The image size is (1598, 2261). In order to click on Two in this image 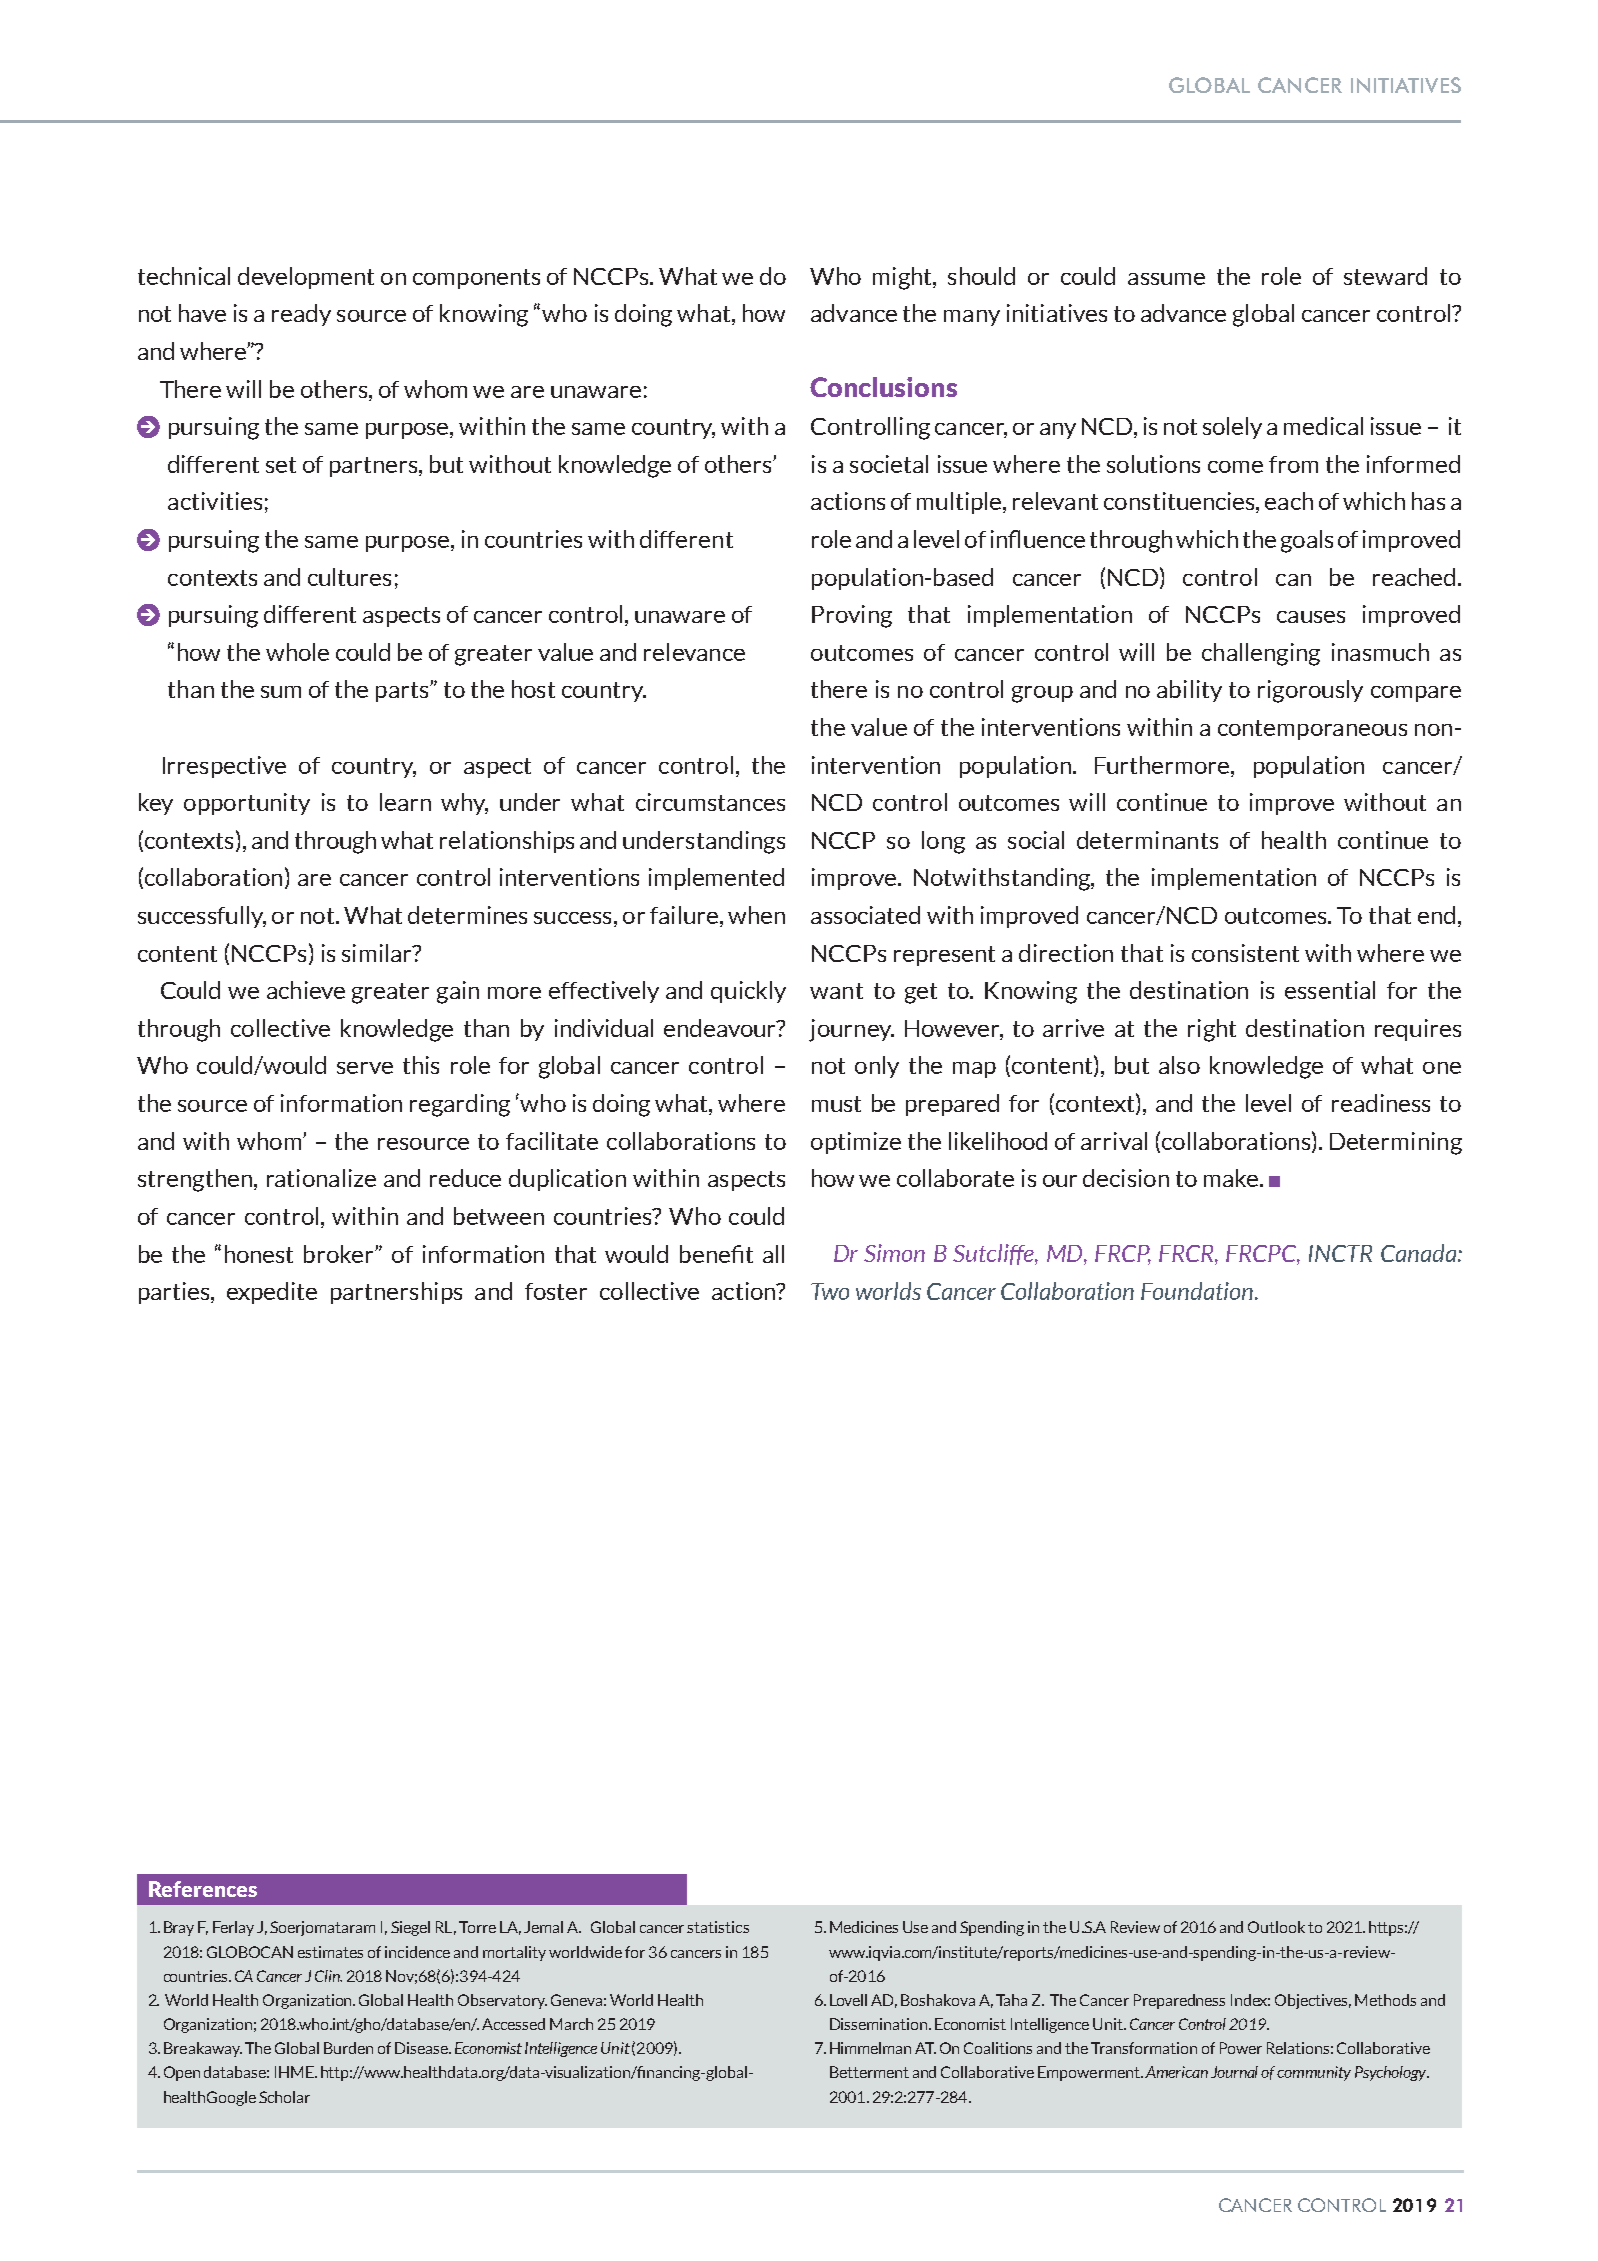, I will do `click(830, 1291)`.
